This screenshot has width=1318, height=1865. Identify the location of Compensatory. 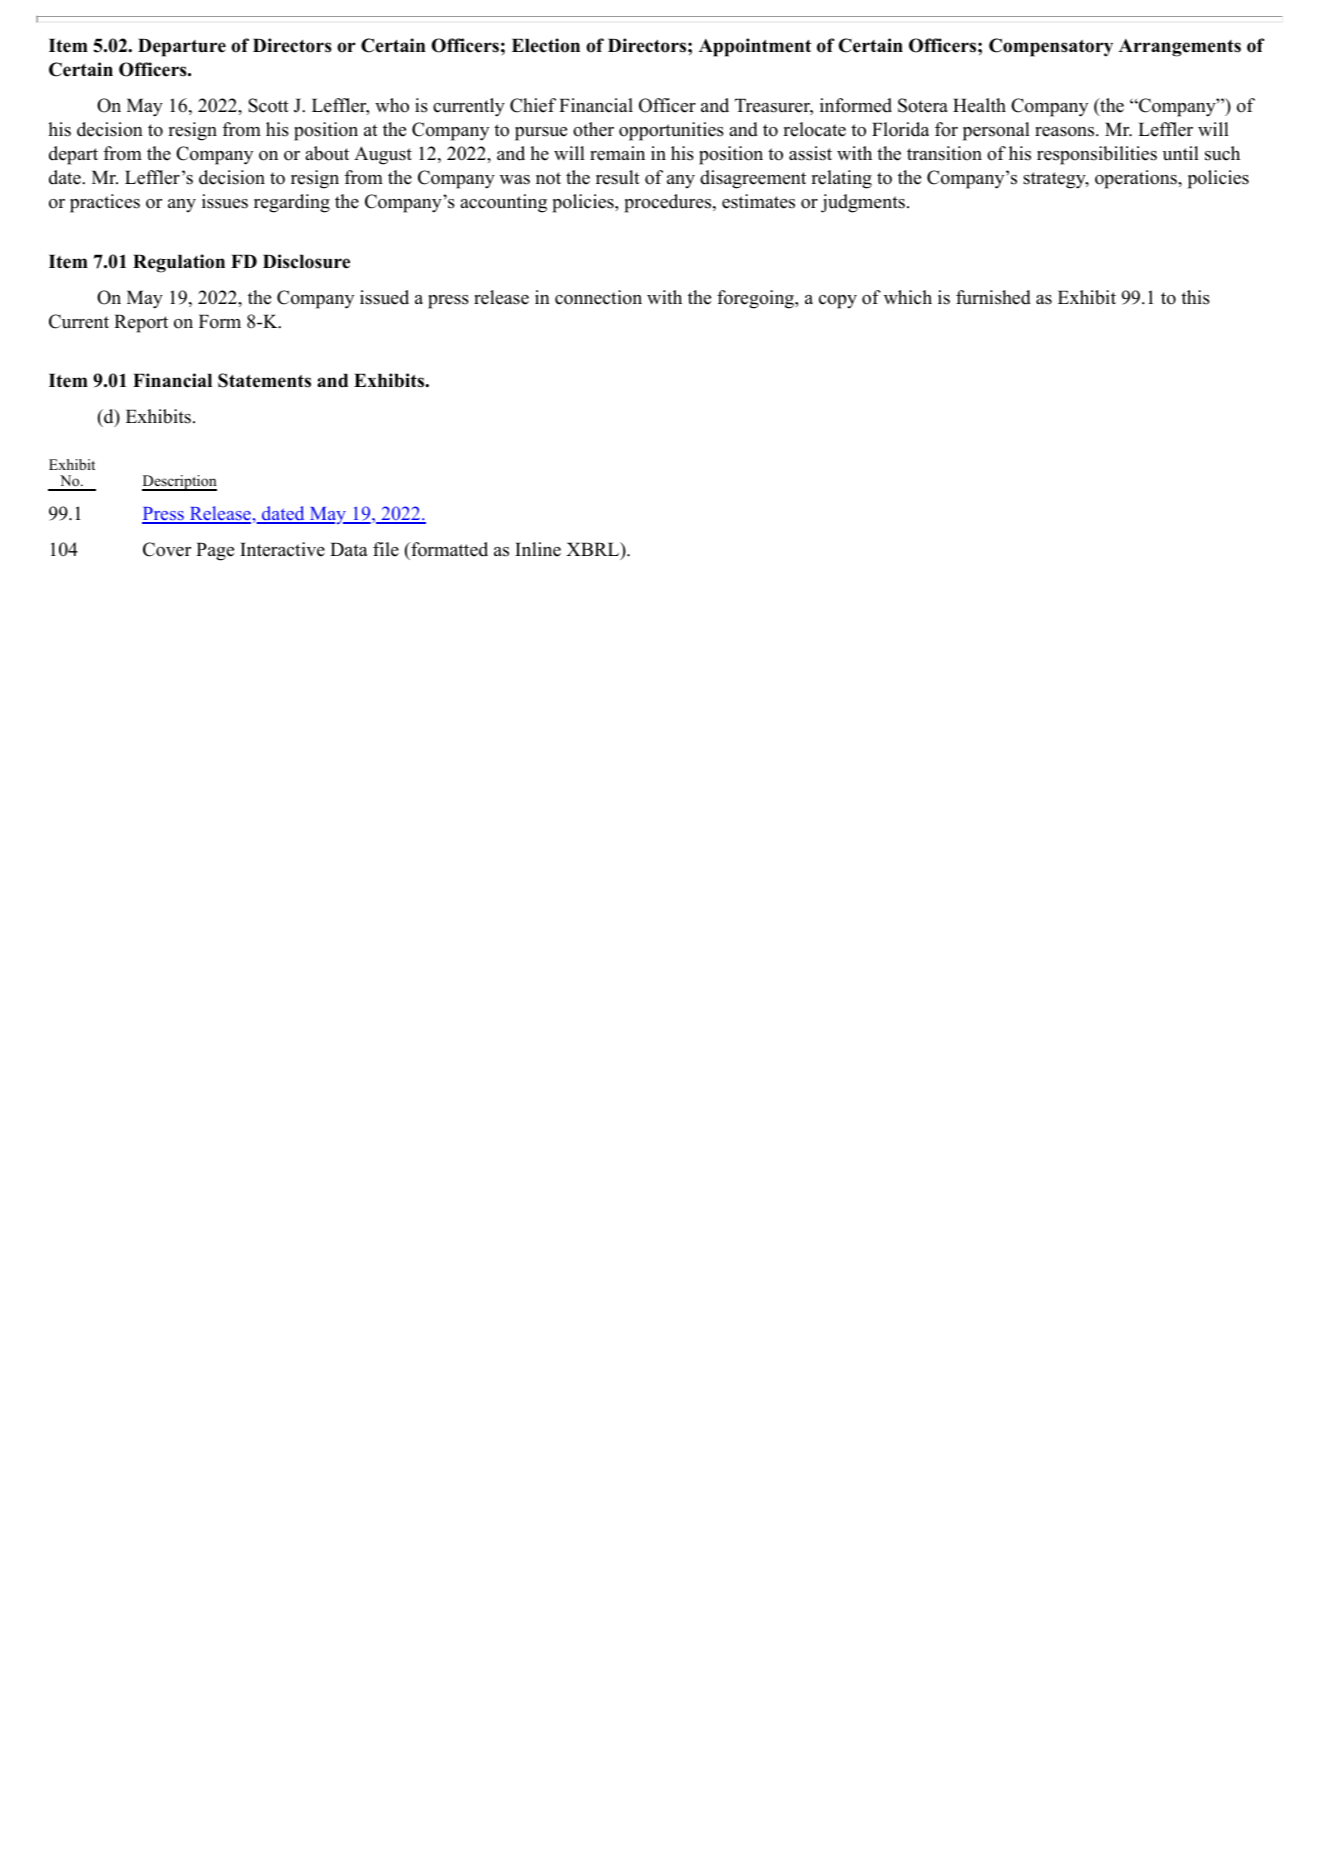
(1051, 47).
